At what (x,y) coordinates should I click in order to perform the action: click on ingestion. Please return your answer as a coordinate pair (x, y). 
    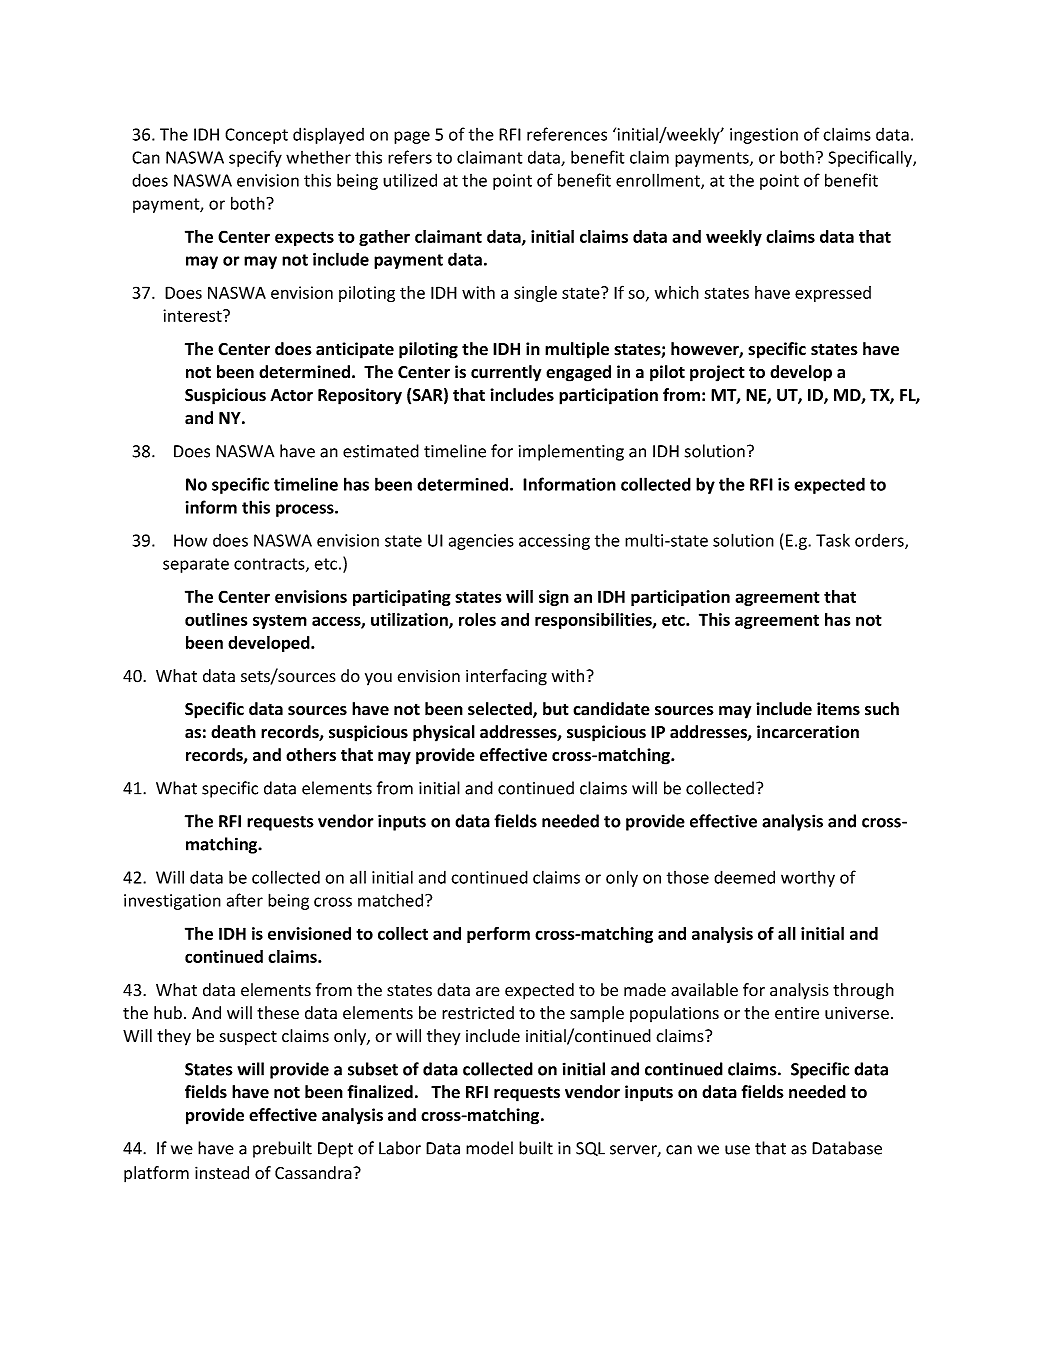
    Looking at the image, I should click on (764, 136).
